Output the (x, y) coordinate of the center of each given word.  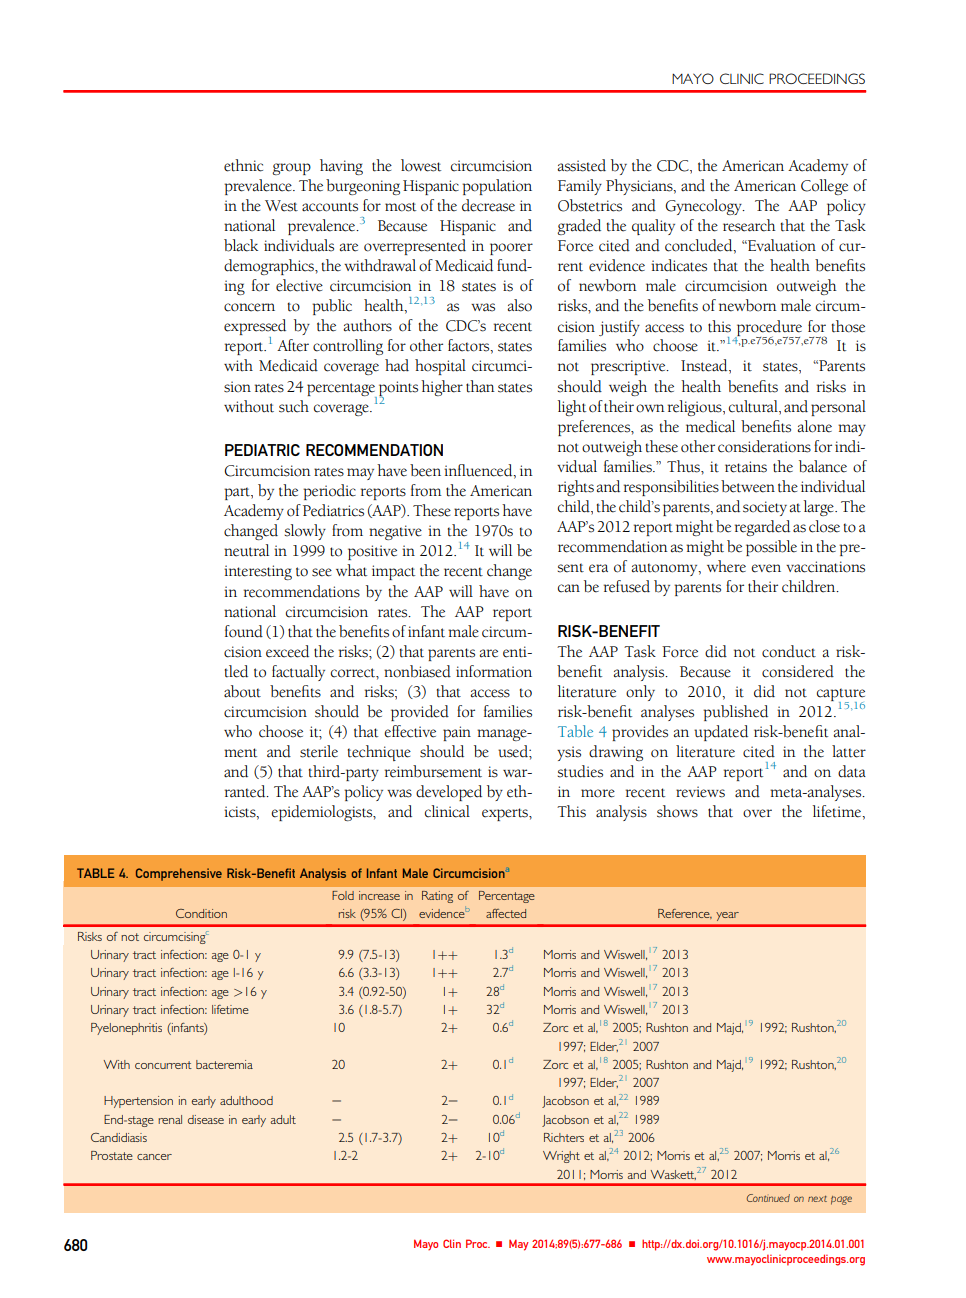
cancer (154, 1157)
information (494, 671)
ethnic (243, 165)
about (242, 691)
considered (798, 671)
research (749, 225)
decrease (488, 205)
